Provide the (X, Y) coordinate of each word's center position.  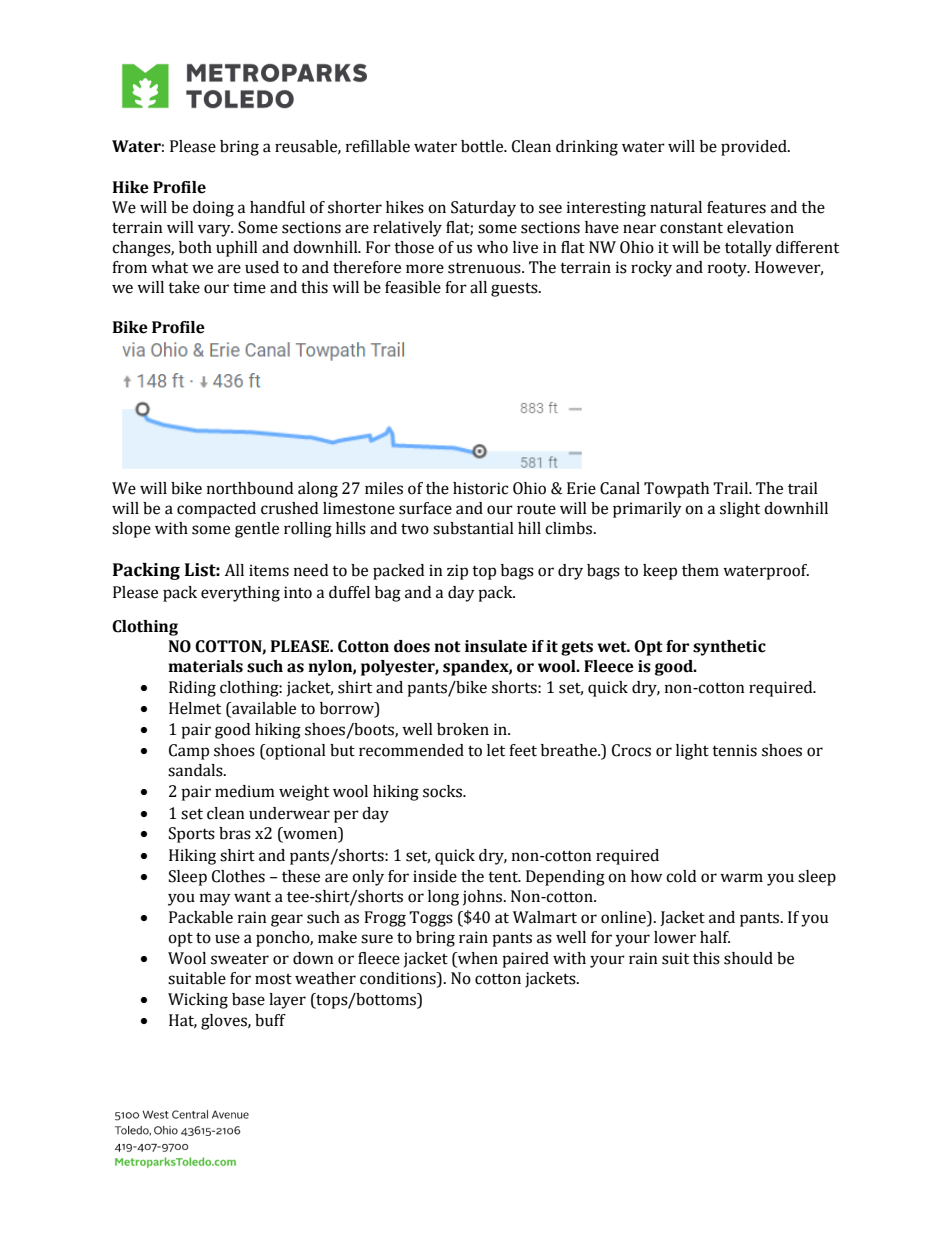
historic (480, 488)
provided (755, 148)
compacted (216, 510)
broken (463, 729)
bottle (483, 146)
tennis (734, 750)
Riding (192, 689)
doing (213, 209)
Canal (620, 488)
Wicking (198, 1001)
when (477, 958)
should (748, 958)
